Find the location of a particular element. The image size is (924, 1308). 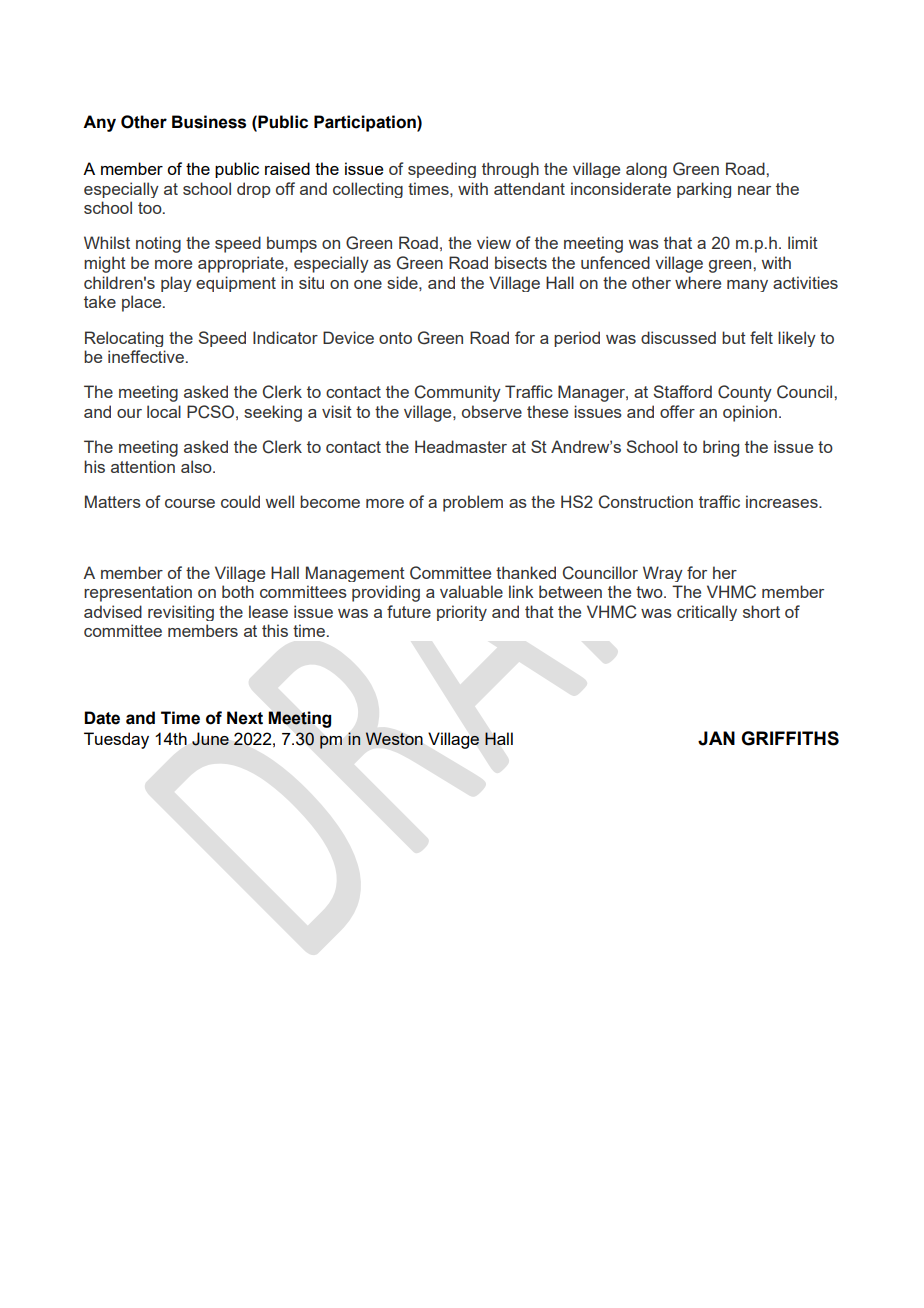

onto is located at coordinates (395, 338).
